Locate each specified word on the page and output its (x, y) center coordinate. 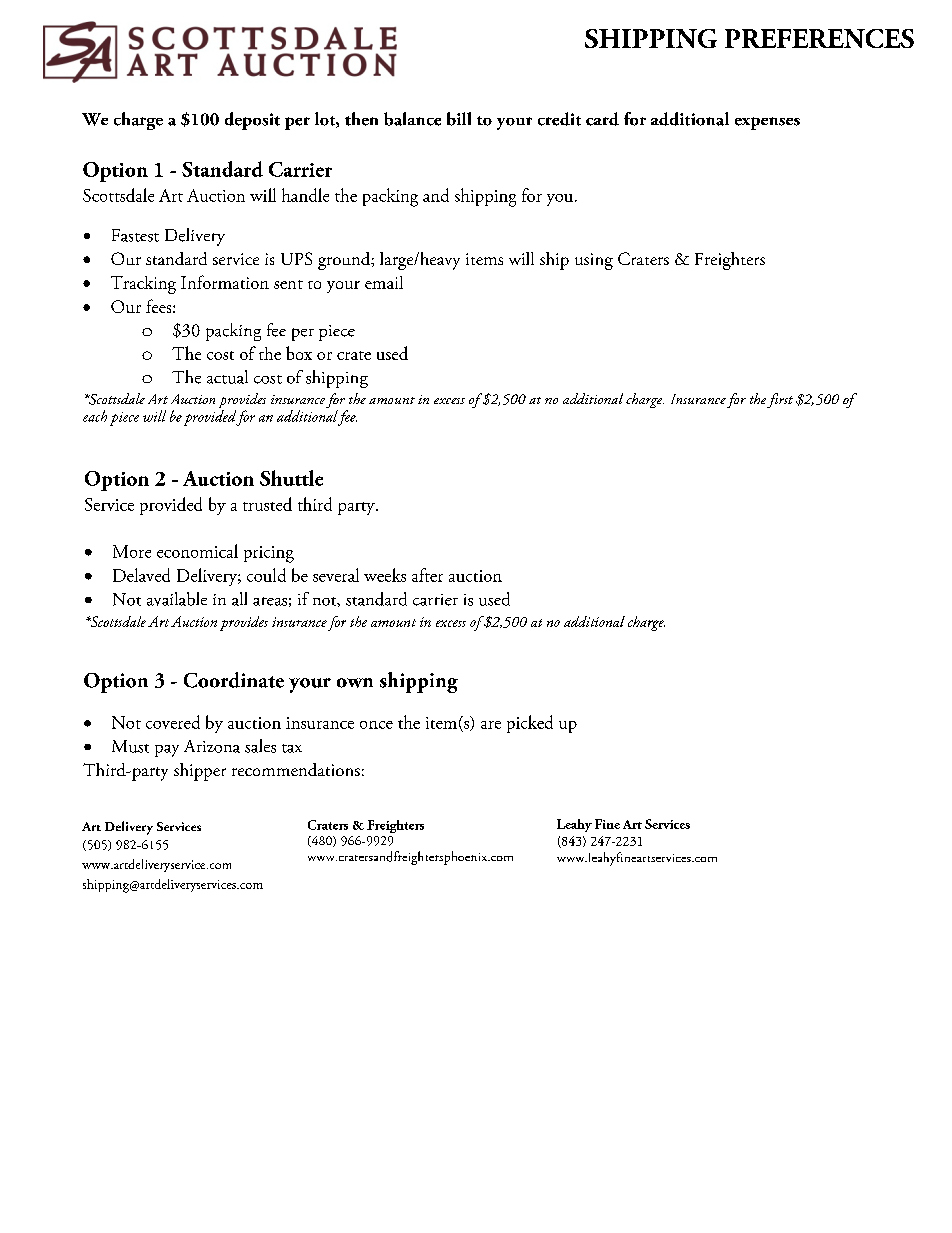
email (384, 282)
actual (227, 377)
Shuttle (291, 478)
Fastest (135, 235)
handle (305, 195)
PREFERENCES (819, 38)
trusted (267, 504)
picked (530, 724)
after (427, 575)
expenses (767, 123)
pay (167, 751)
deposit (252, 121)
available (177, 599)
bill (459, 119)
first (780, 400)
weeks (385, 575)
